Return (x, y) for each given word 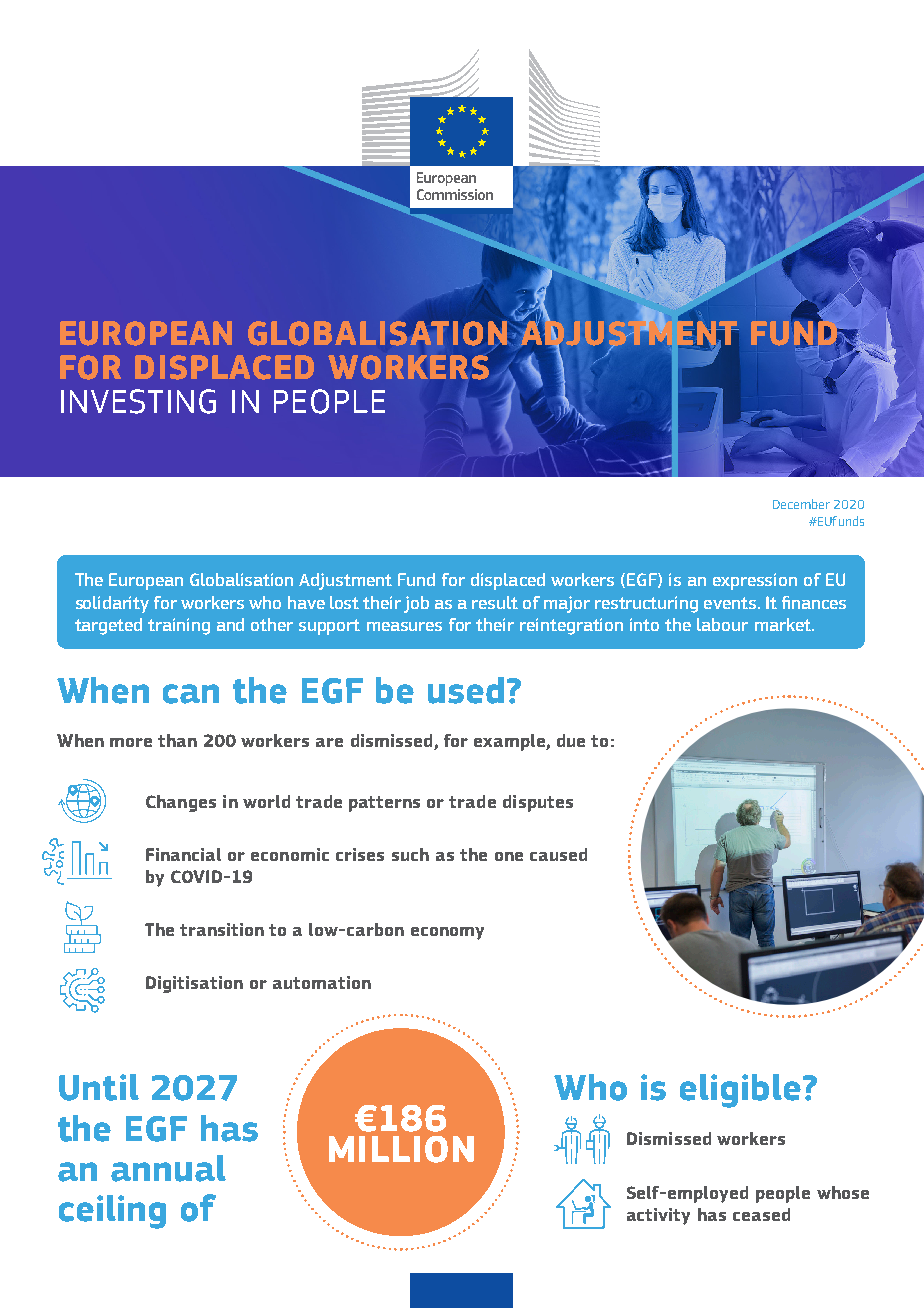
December (801, 504)
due (571, 740)
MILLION (401, 1149)
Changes (181, 803)
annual (168, 1168)
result (495, 602)
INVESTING (138, 401)
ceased (761, 1214)
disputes (538, 803)
